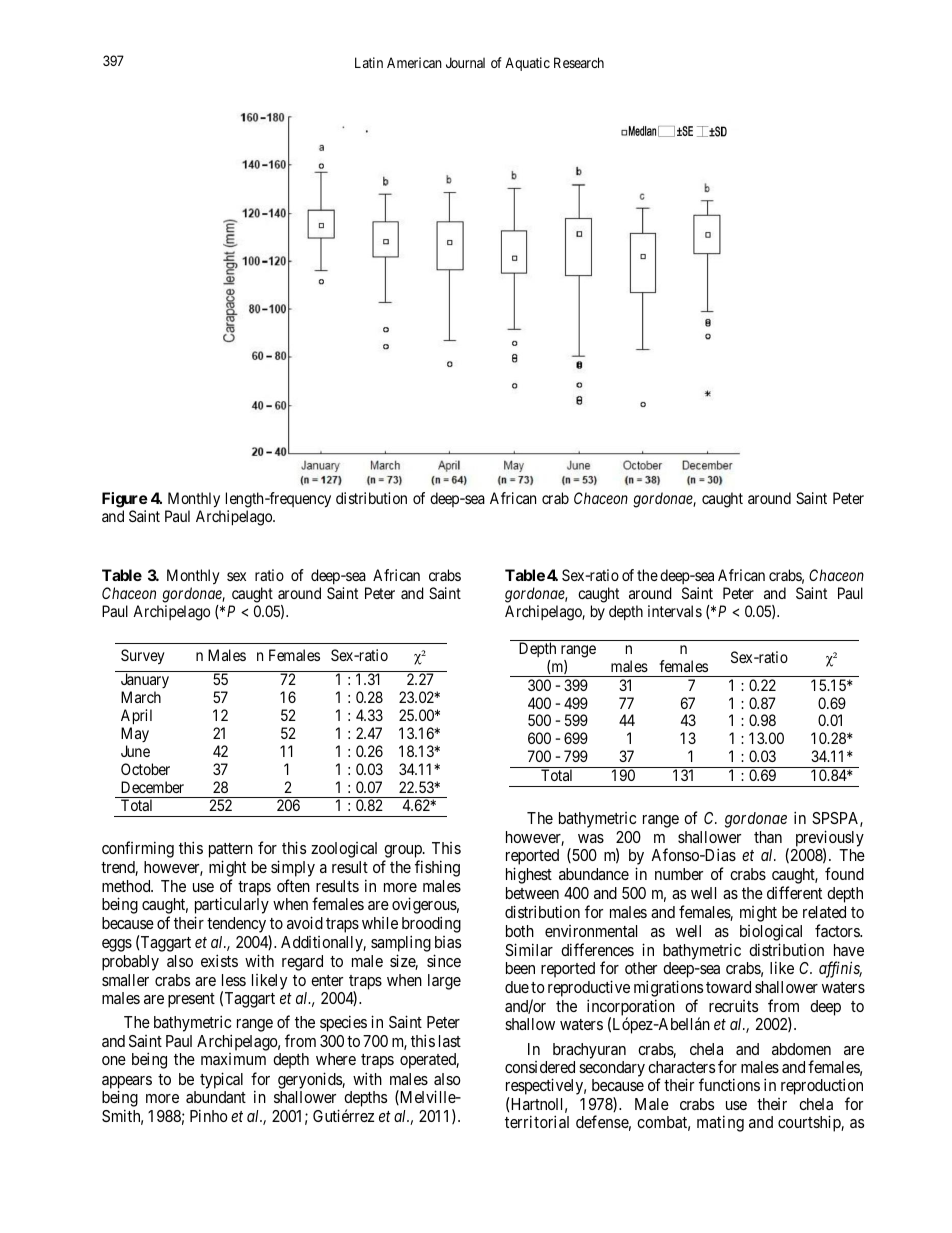 The width and height of the screenshot is (952, 1233). I want to click on Survey, so click(143, 657).
